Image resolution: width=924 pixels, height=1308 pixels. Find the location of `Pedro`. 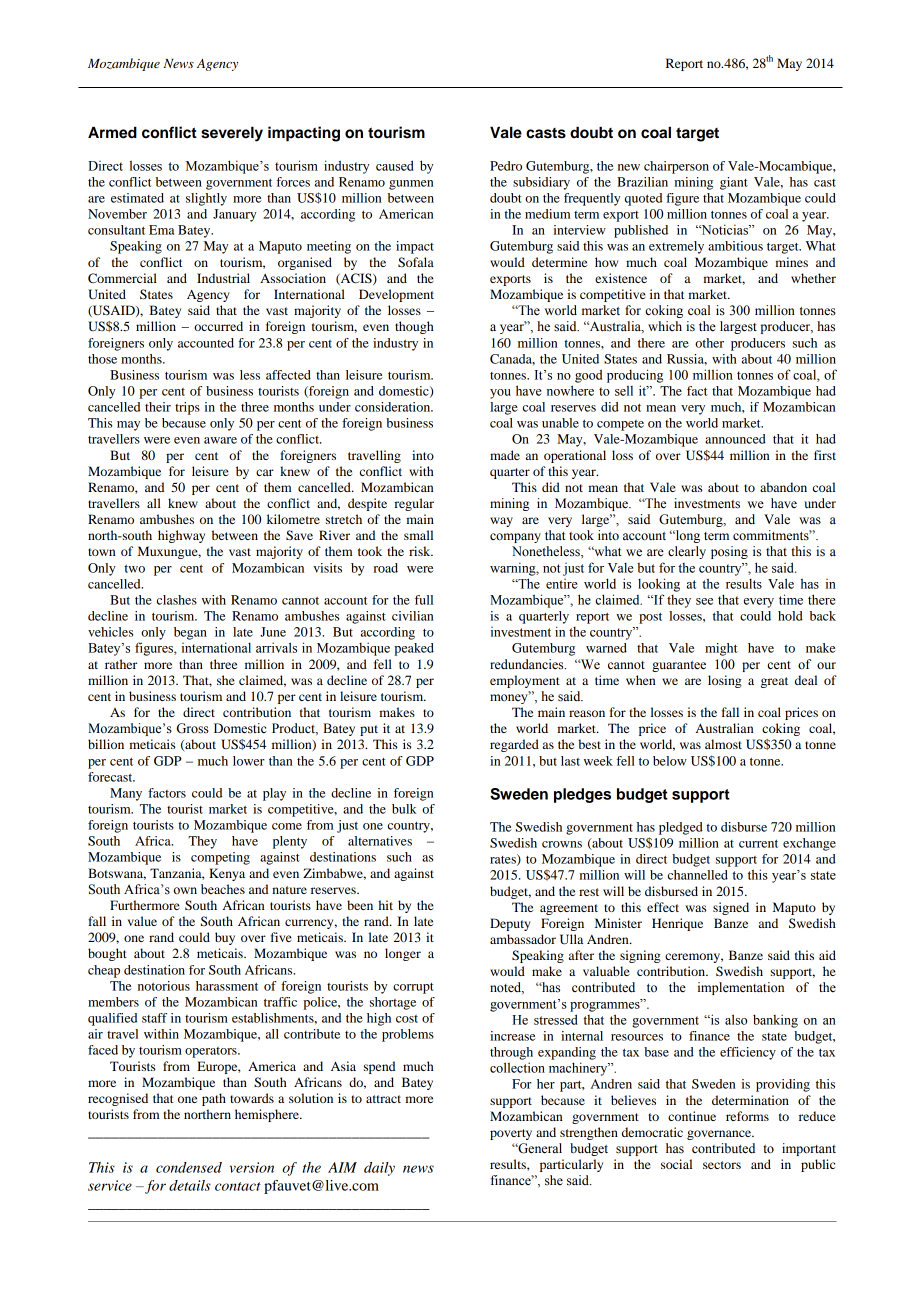

Pedro is located at coordinates (506, 166).
